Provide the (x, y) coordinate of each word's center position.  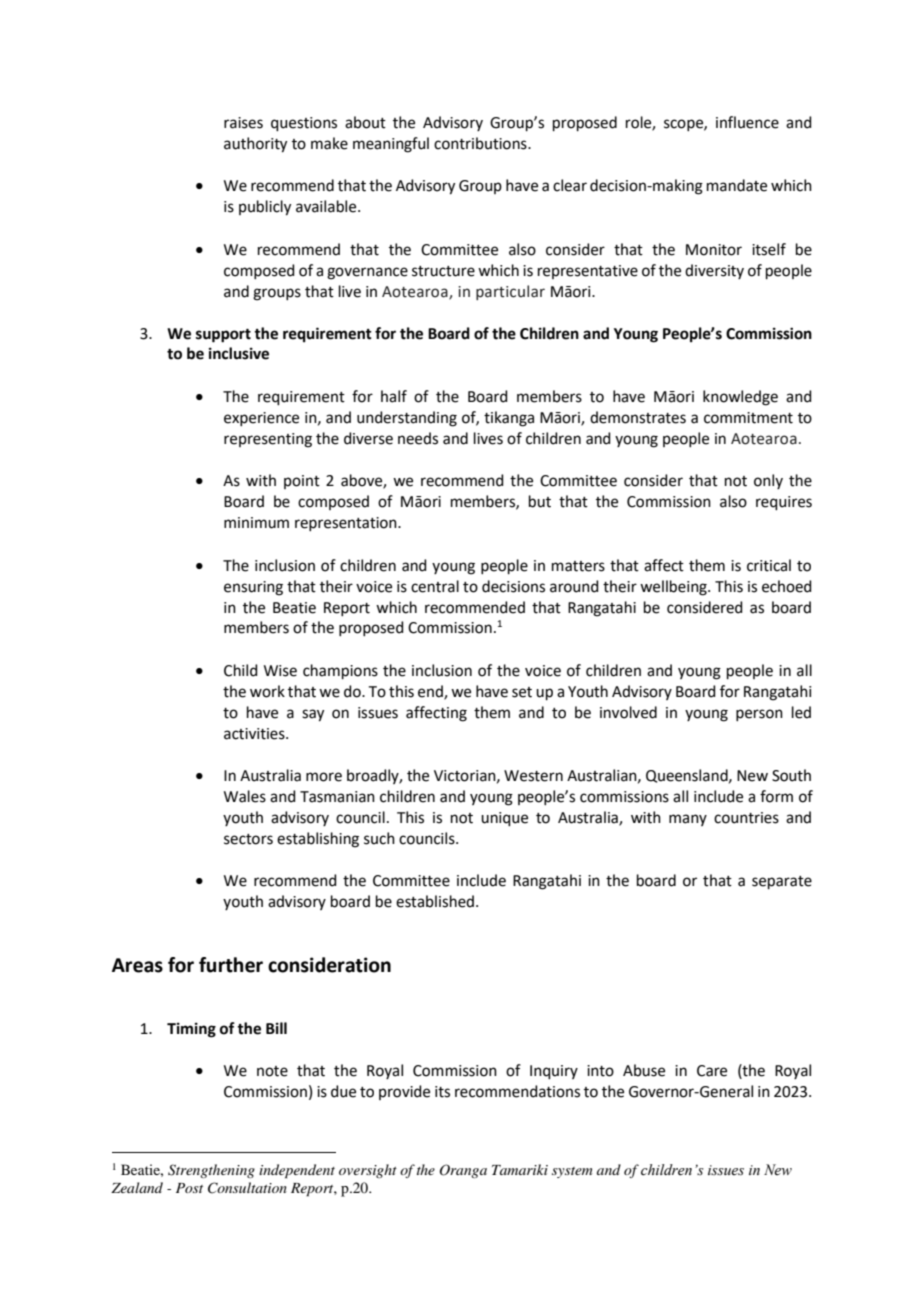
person (759, 715)
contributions (481, 143)
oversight (368, 1171)
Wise (280, 671)
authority (255, 145)
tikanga (509, 419)
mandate (737, 185)
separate (782, 882)
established (435, 901)
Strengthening (211, 1171)
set (522, 692)
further (231, 965)
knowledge (740, 398)
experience (261, 419)
